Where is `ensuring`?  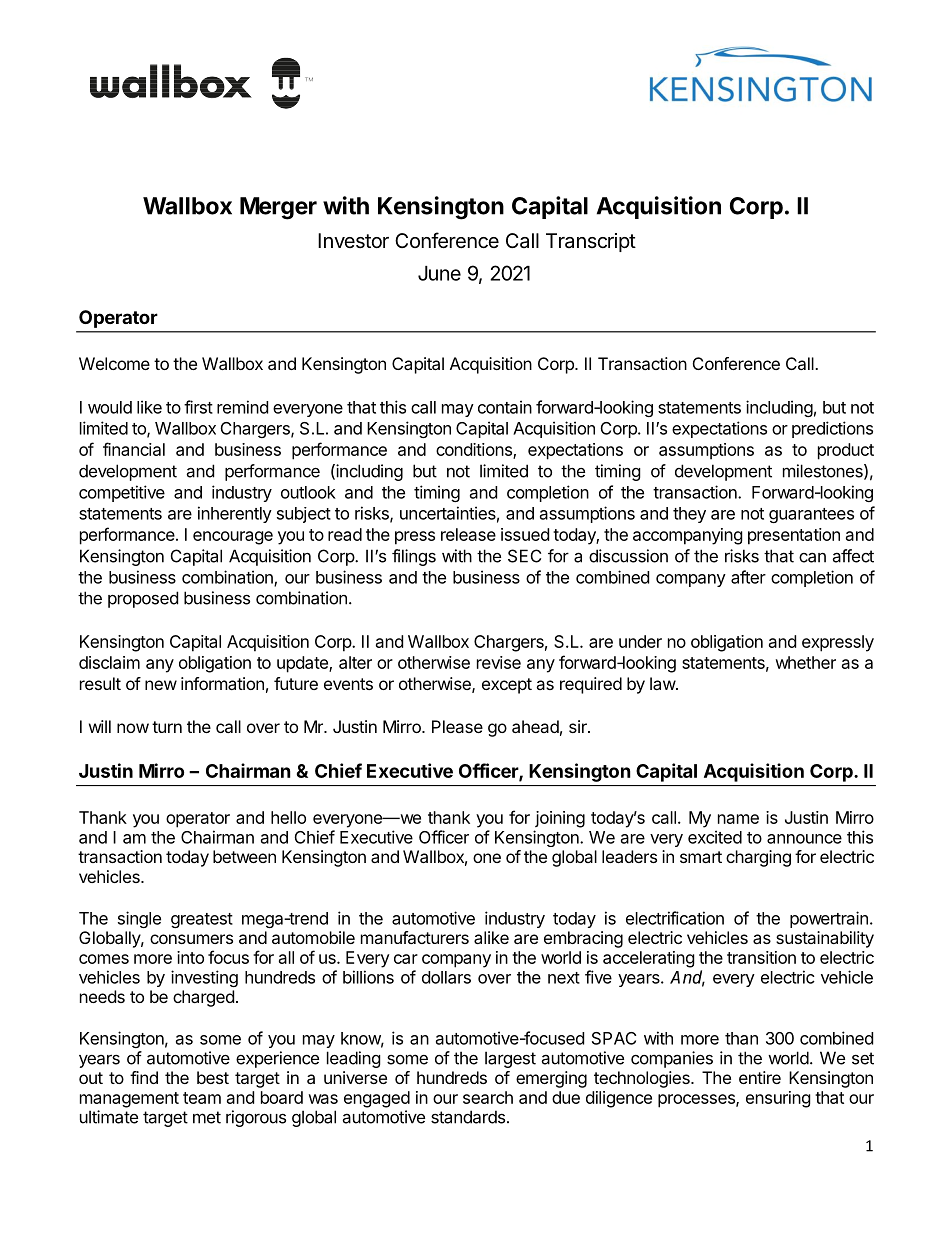
ensuring is located at coordinates (778, 1099).
